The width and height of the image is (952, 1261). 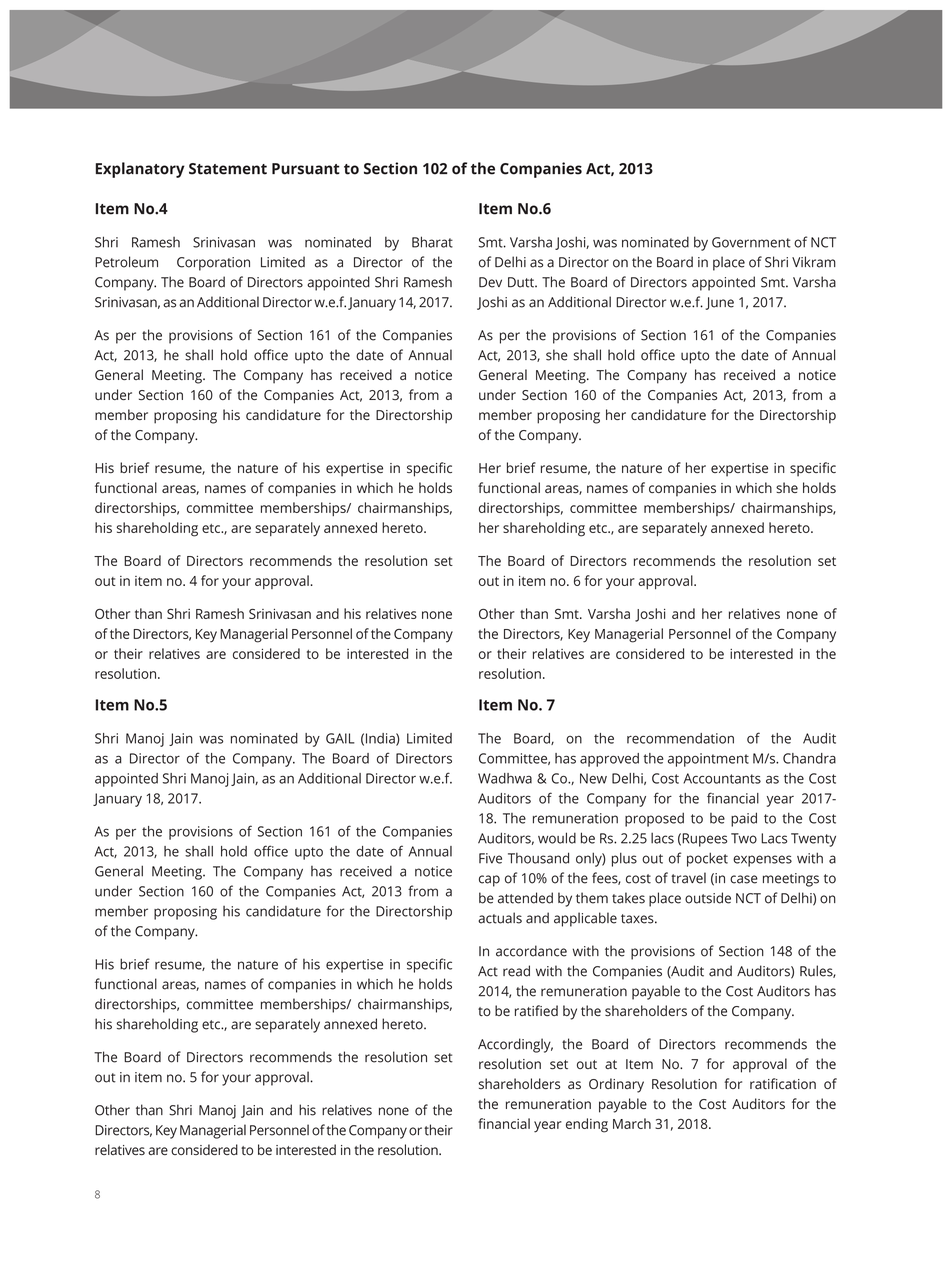 What do you see at coordinates (536, 1010) in the image?
I see `ratified` at bounding box center [536, 1010].
